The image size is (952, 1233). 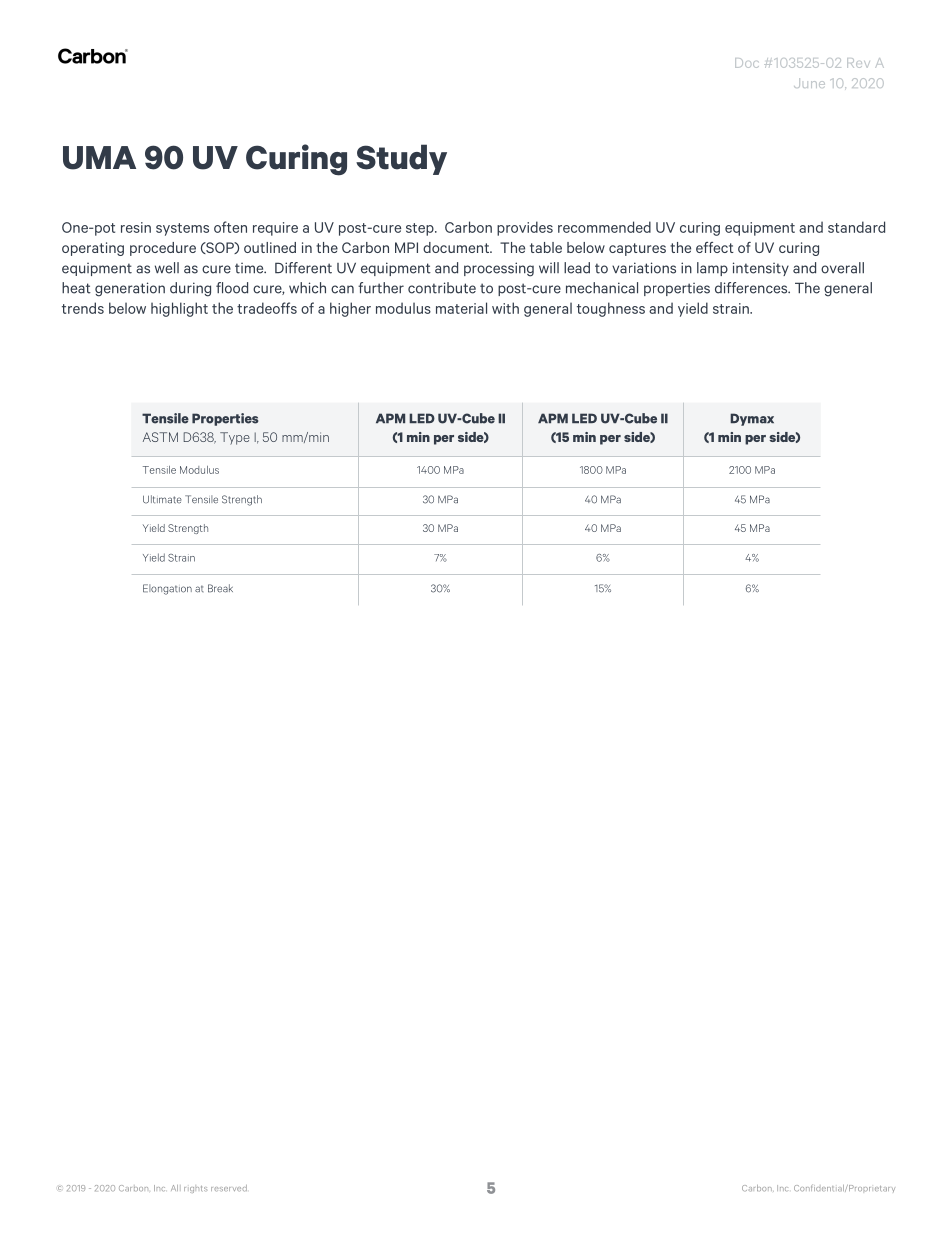 I want to click on Study, so click(x=401, y=159).
